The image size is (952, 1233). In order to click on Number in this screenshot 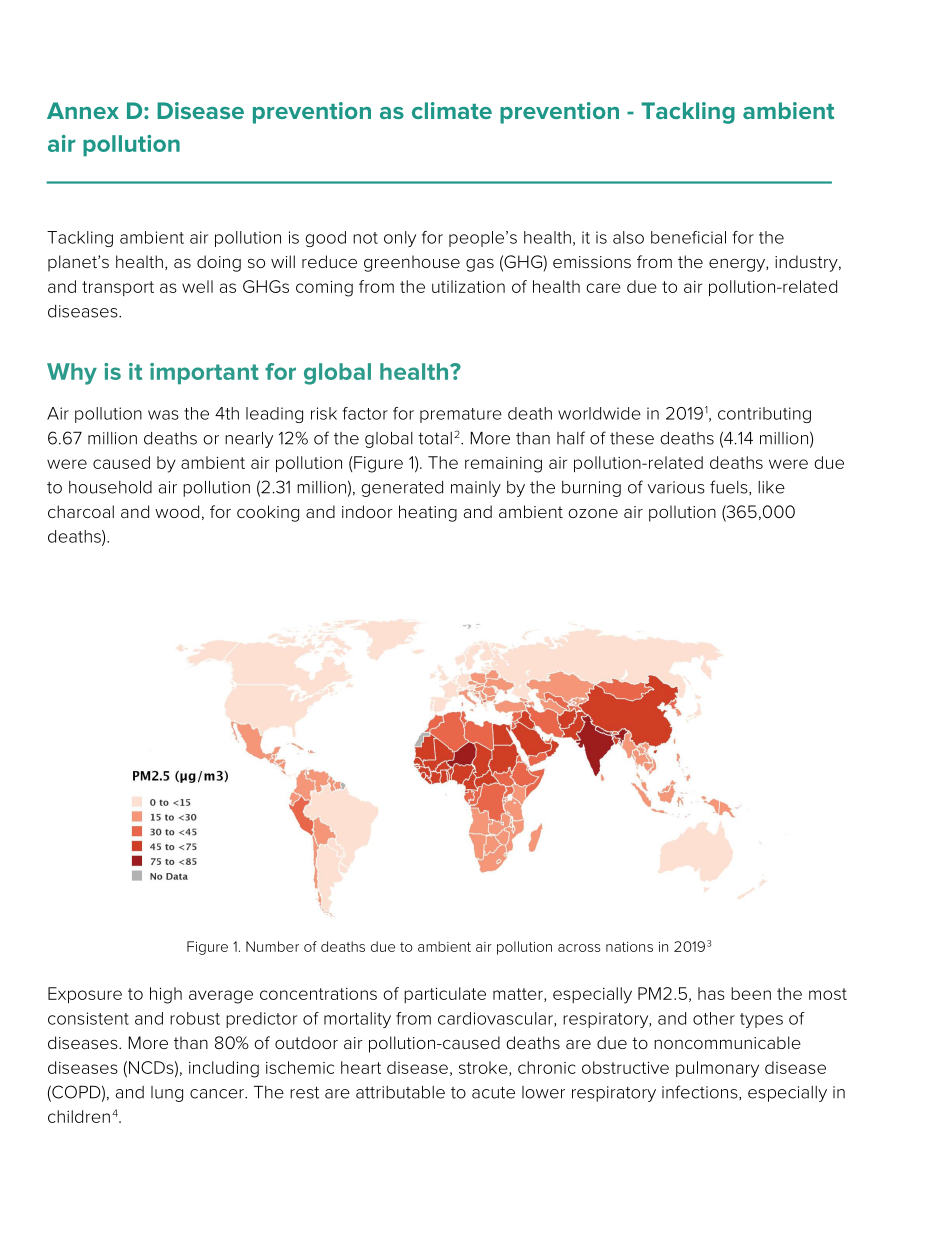, I will do `click(272, 946)`.
